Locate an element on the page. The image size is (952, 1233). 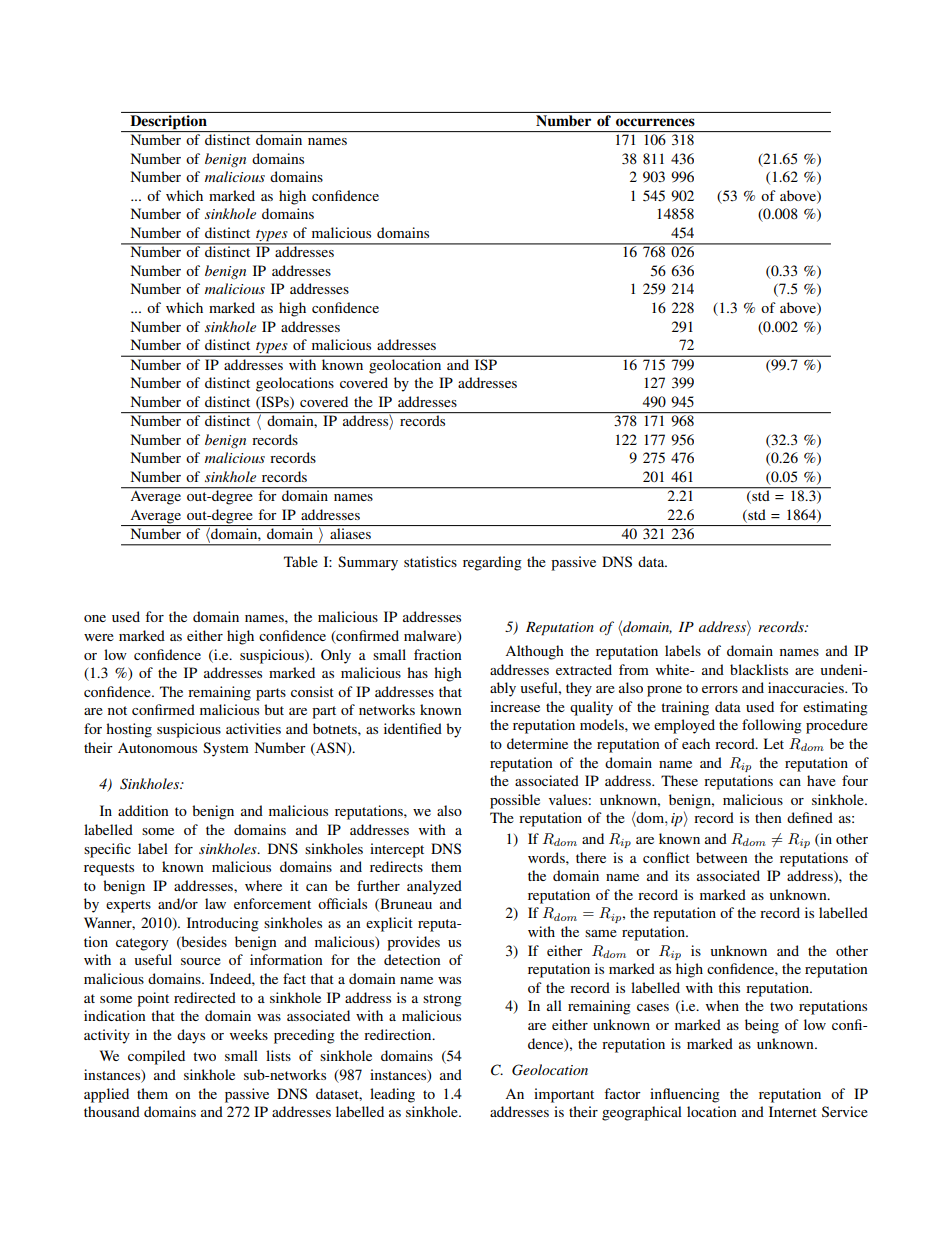
analyzed is located at coordinates (434, 887).
